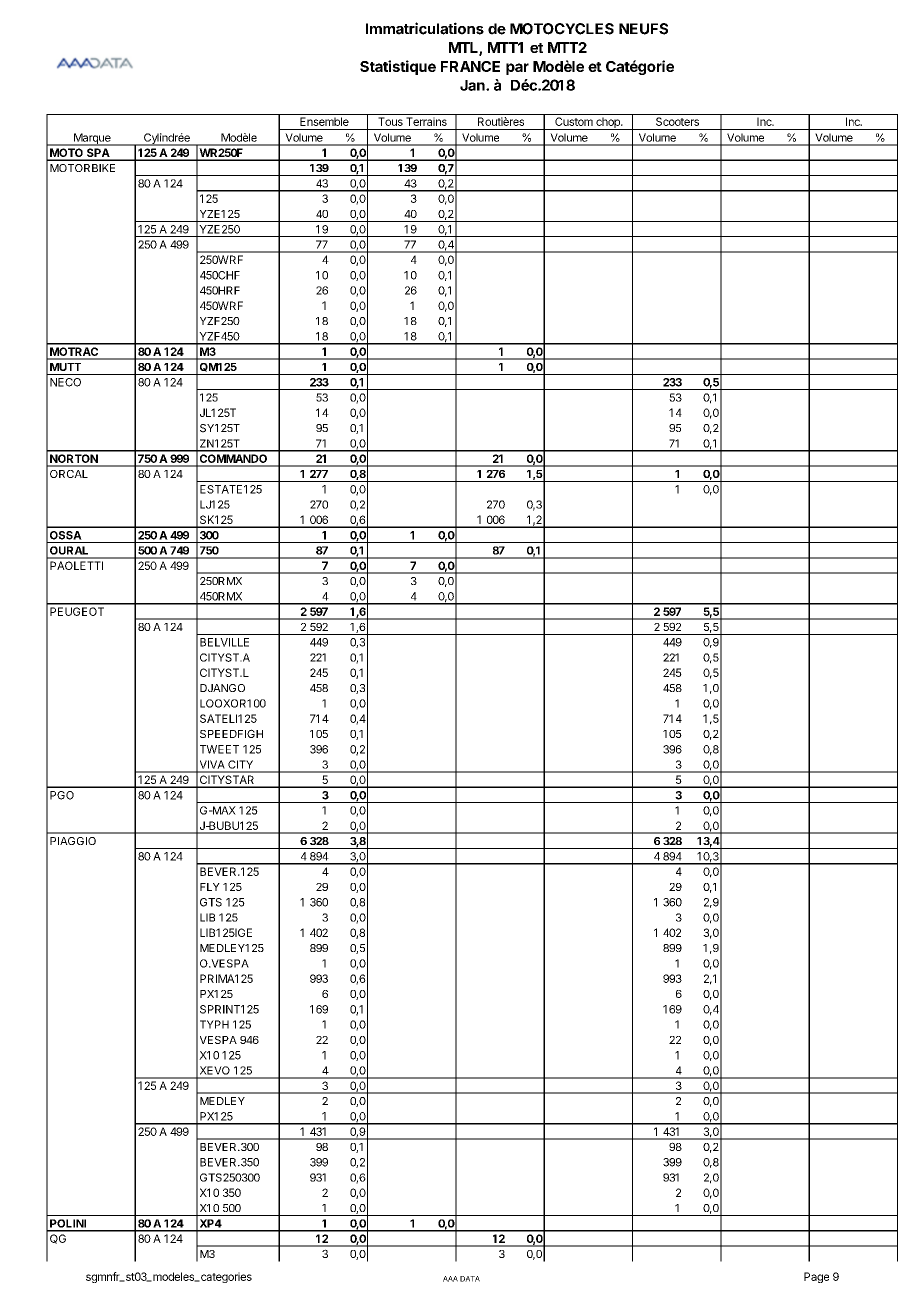  Describe the element at coordinates (92, 139) in the image. I see `Marque` at that location.
